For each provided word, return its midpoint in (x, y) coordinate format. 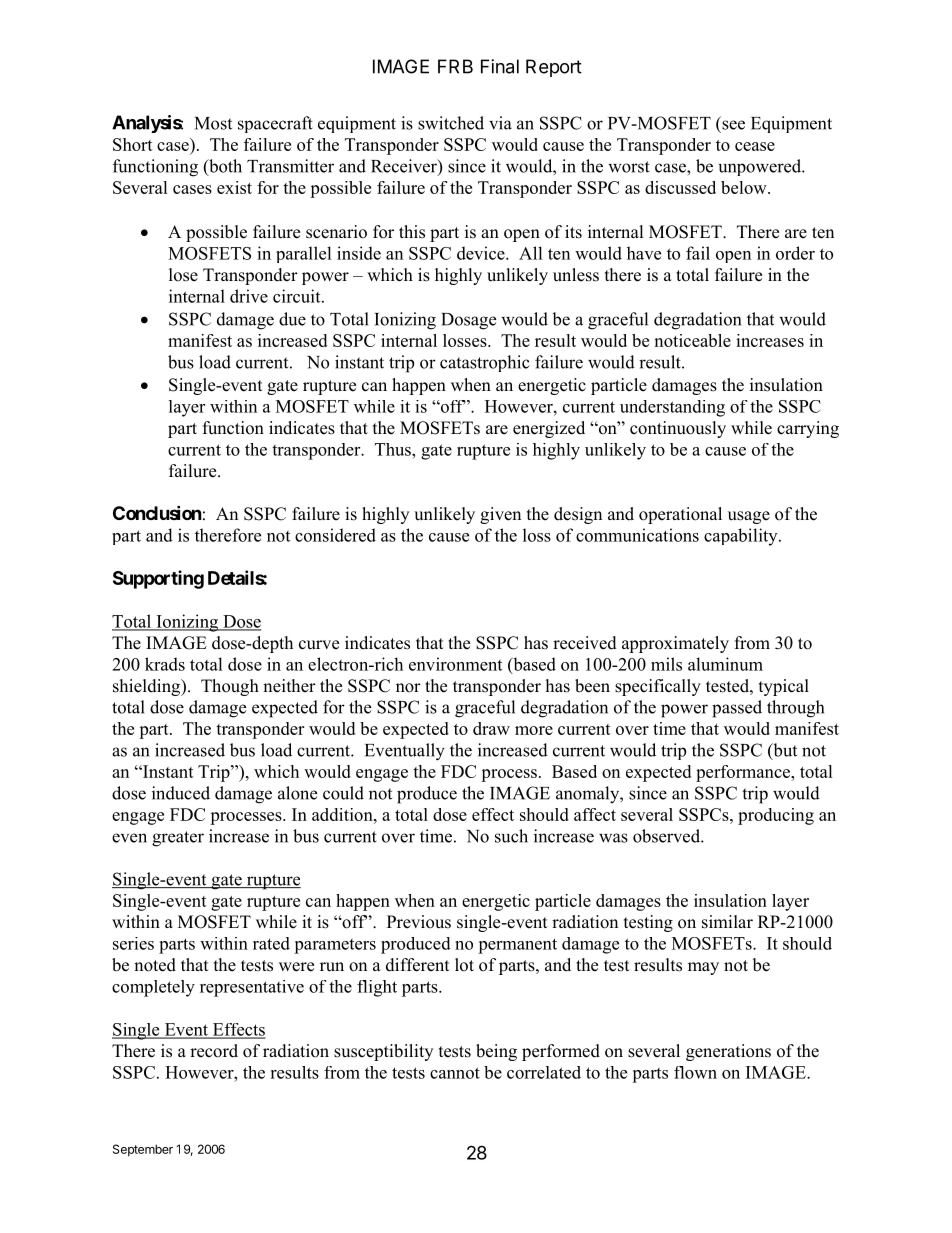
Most (213, 123)
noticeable (692, 340)
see (733, 125)
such (511, 836)
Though (230, 687)
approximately (675, 644)
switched (451, 123)
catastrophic (485, 363)
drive (249, 296)
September (143, 1150)
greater (178, 839)
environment (455, 664)
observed (667, 836)
